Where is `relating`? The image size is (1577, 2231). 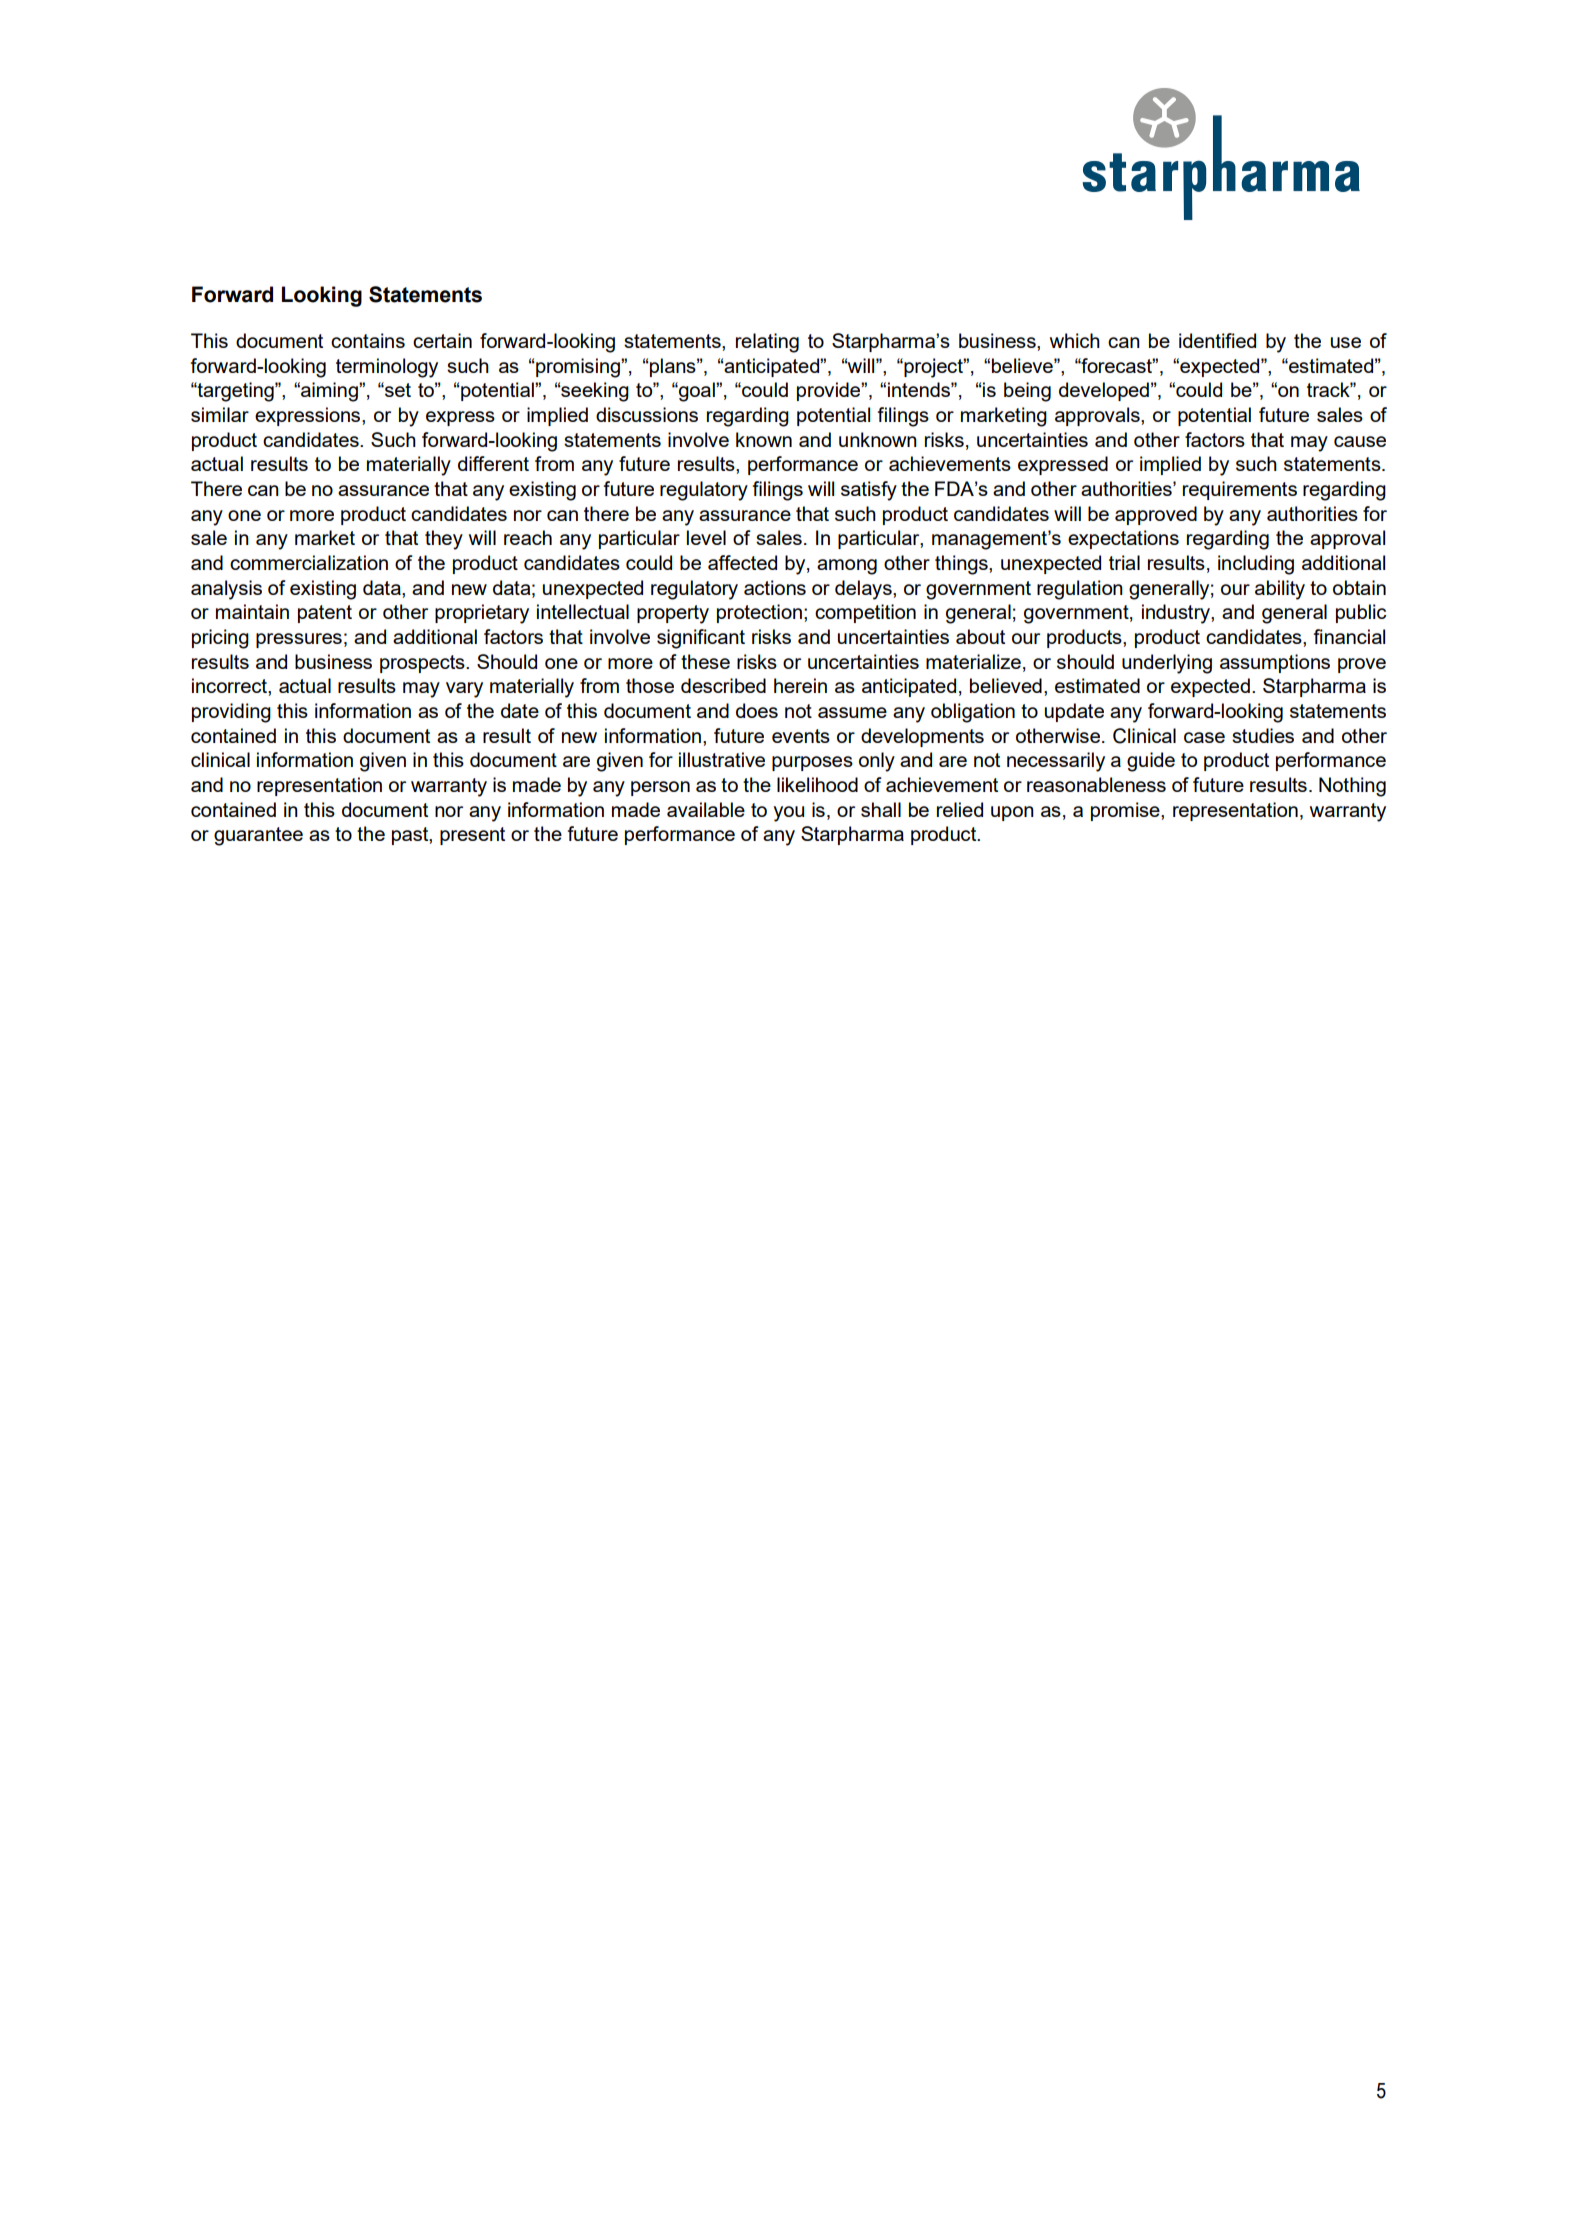 relating is located at coordinates (767, 343).
